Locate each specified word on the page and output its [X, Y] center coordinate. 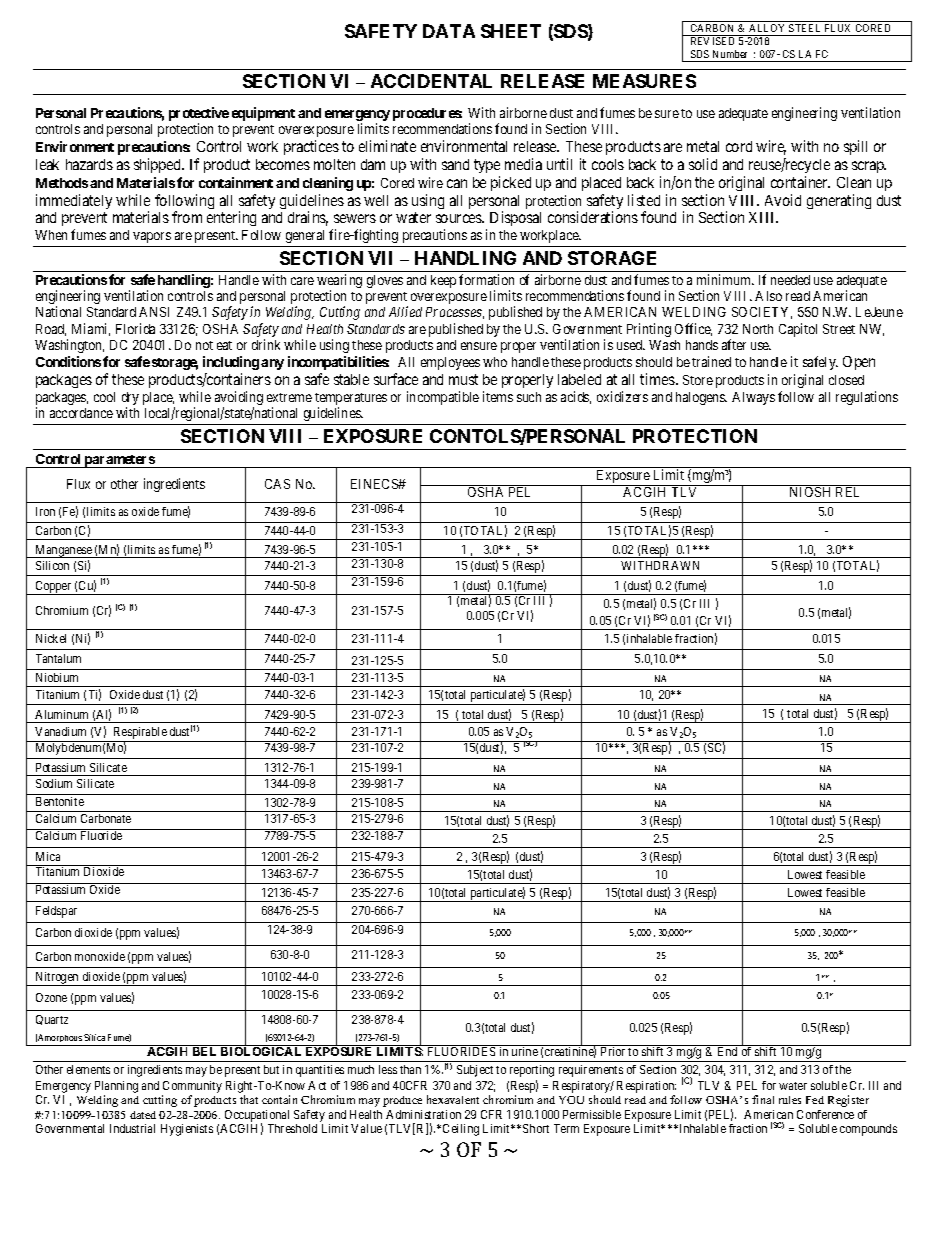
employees [450, 363]
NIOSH [810, 492]
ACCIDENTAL [431, 81]
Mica [48, 856]
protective [199, 115]
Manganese [63, 551]
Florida [135, 328]
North [758, 329]
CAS [277, 484]
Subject [475, 1071]
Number [730, 54]
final [763, 1099]
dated [143, 1115]
